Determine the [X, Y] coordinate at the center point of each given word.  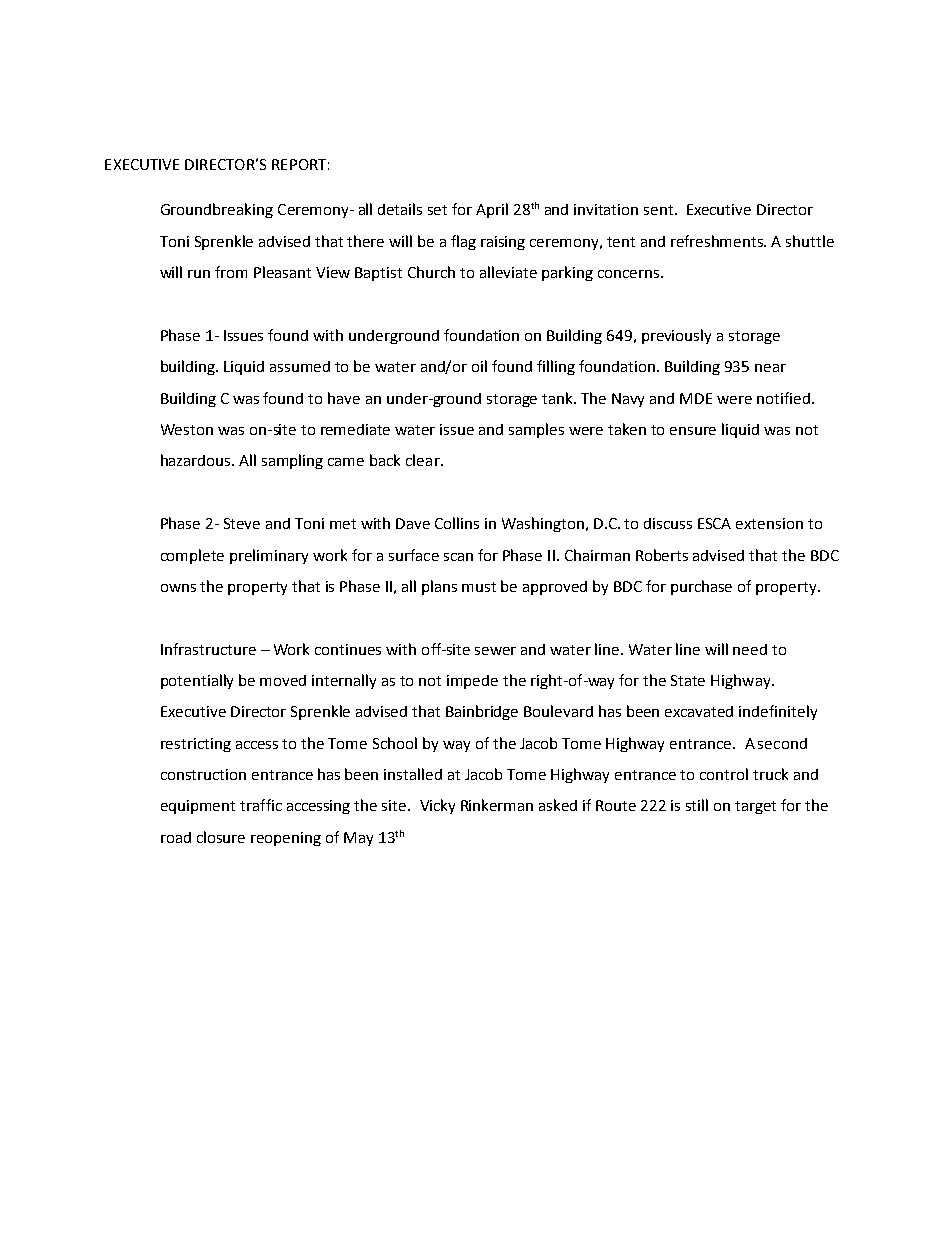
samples [536, 430]
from [231, 272]
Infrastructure [208, 649]
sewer [495, 651]
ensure [693, 431]
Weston [187, 429]
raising [503, 243]
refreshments [718, 241]
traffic [261, 805]
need [750, 649]
